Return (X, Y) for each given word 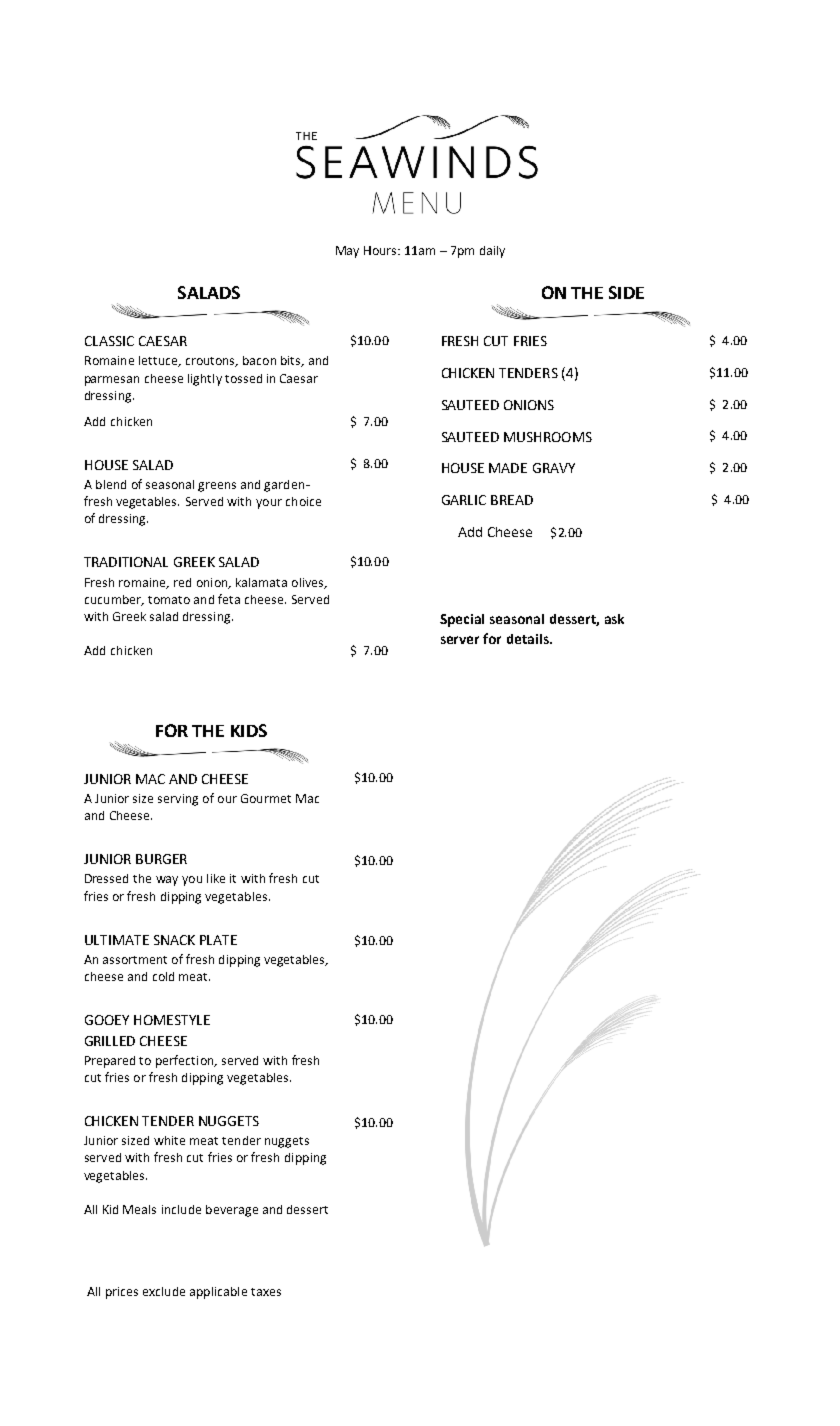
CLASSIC (109, 341)
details (529, 639)
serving (178, 800)
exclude (164, 1291)
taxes (266, 1292)
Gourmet (266, 798)
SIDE (626, 292)
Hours (381, 250)
